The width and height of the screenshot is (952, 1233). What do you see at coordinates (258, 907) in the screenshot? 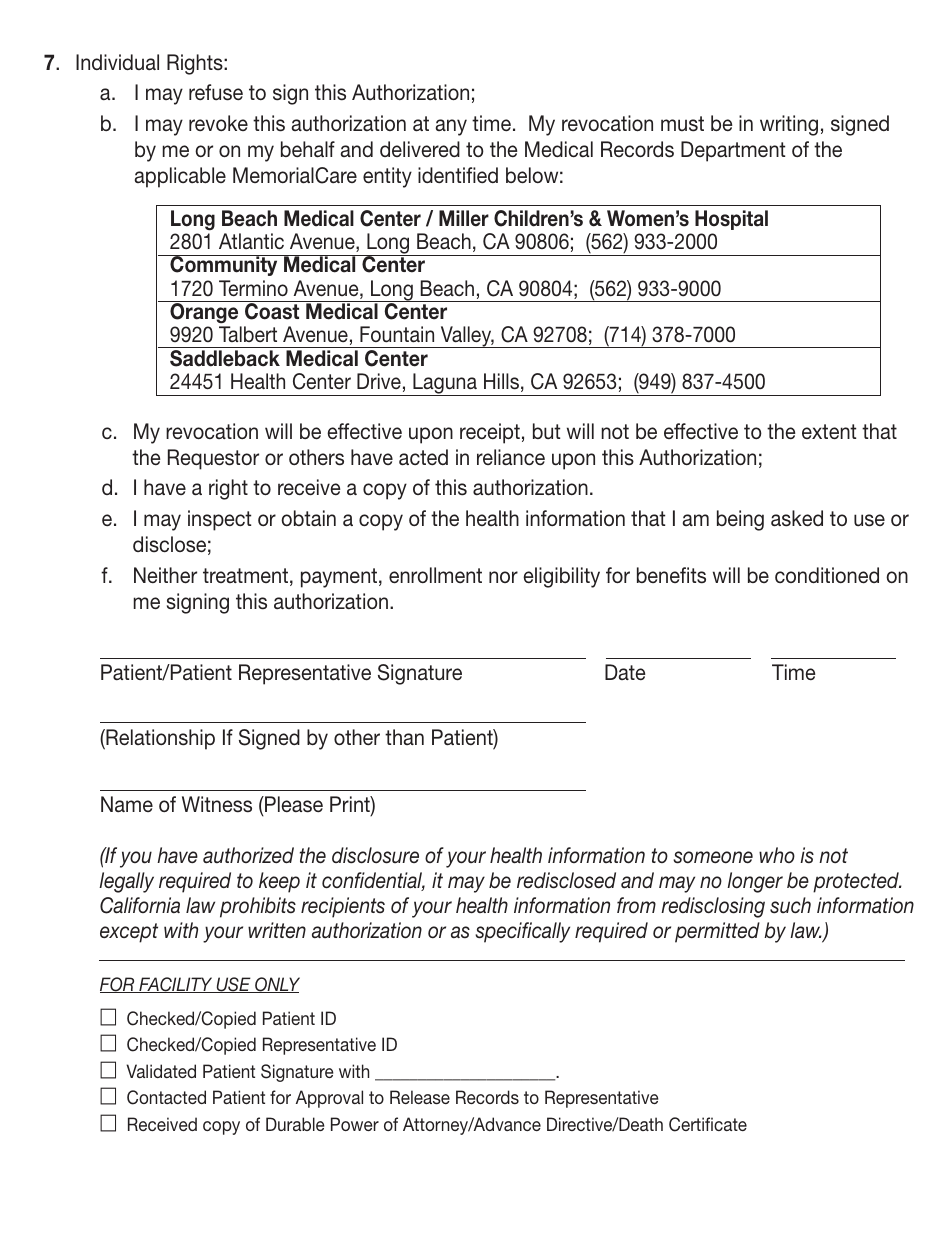
I see `prohibits` at bounding box center [258, 907].
